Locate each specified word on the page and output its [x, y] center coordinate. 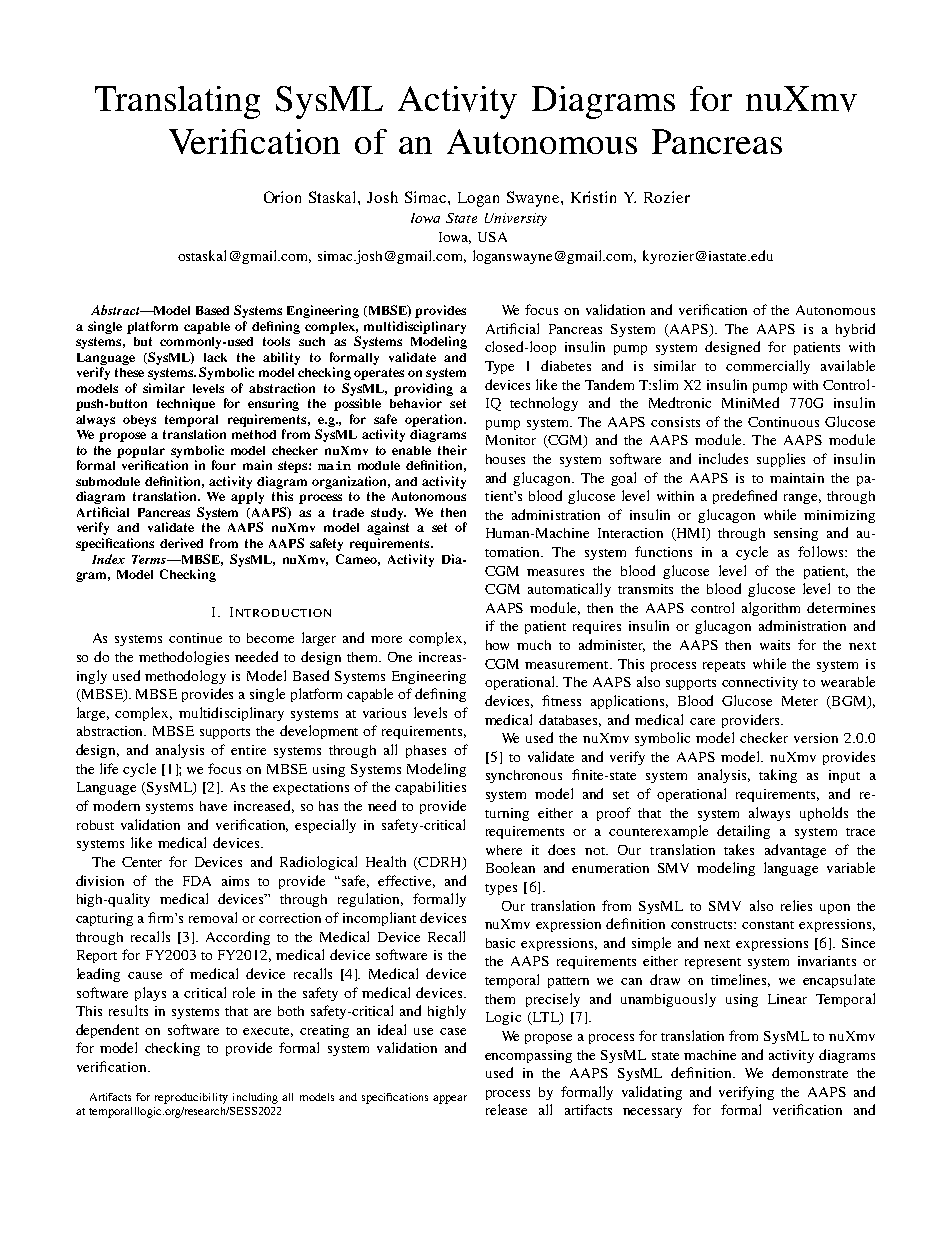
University [516, 219]
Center [142, 862]
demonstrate [810, 1072]
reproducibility [191, 1098]
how [497, 645]
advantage [795, 851]
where [504, 850]
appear [450, 1099]
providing [423, 389]
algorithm [771, 609]
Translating [177, 102]
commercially [768, 367]
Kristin [593, 197]
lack [215, 357]
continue [195, 638]
